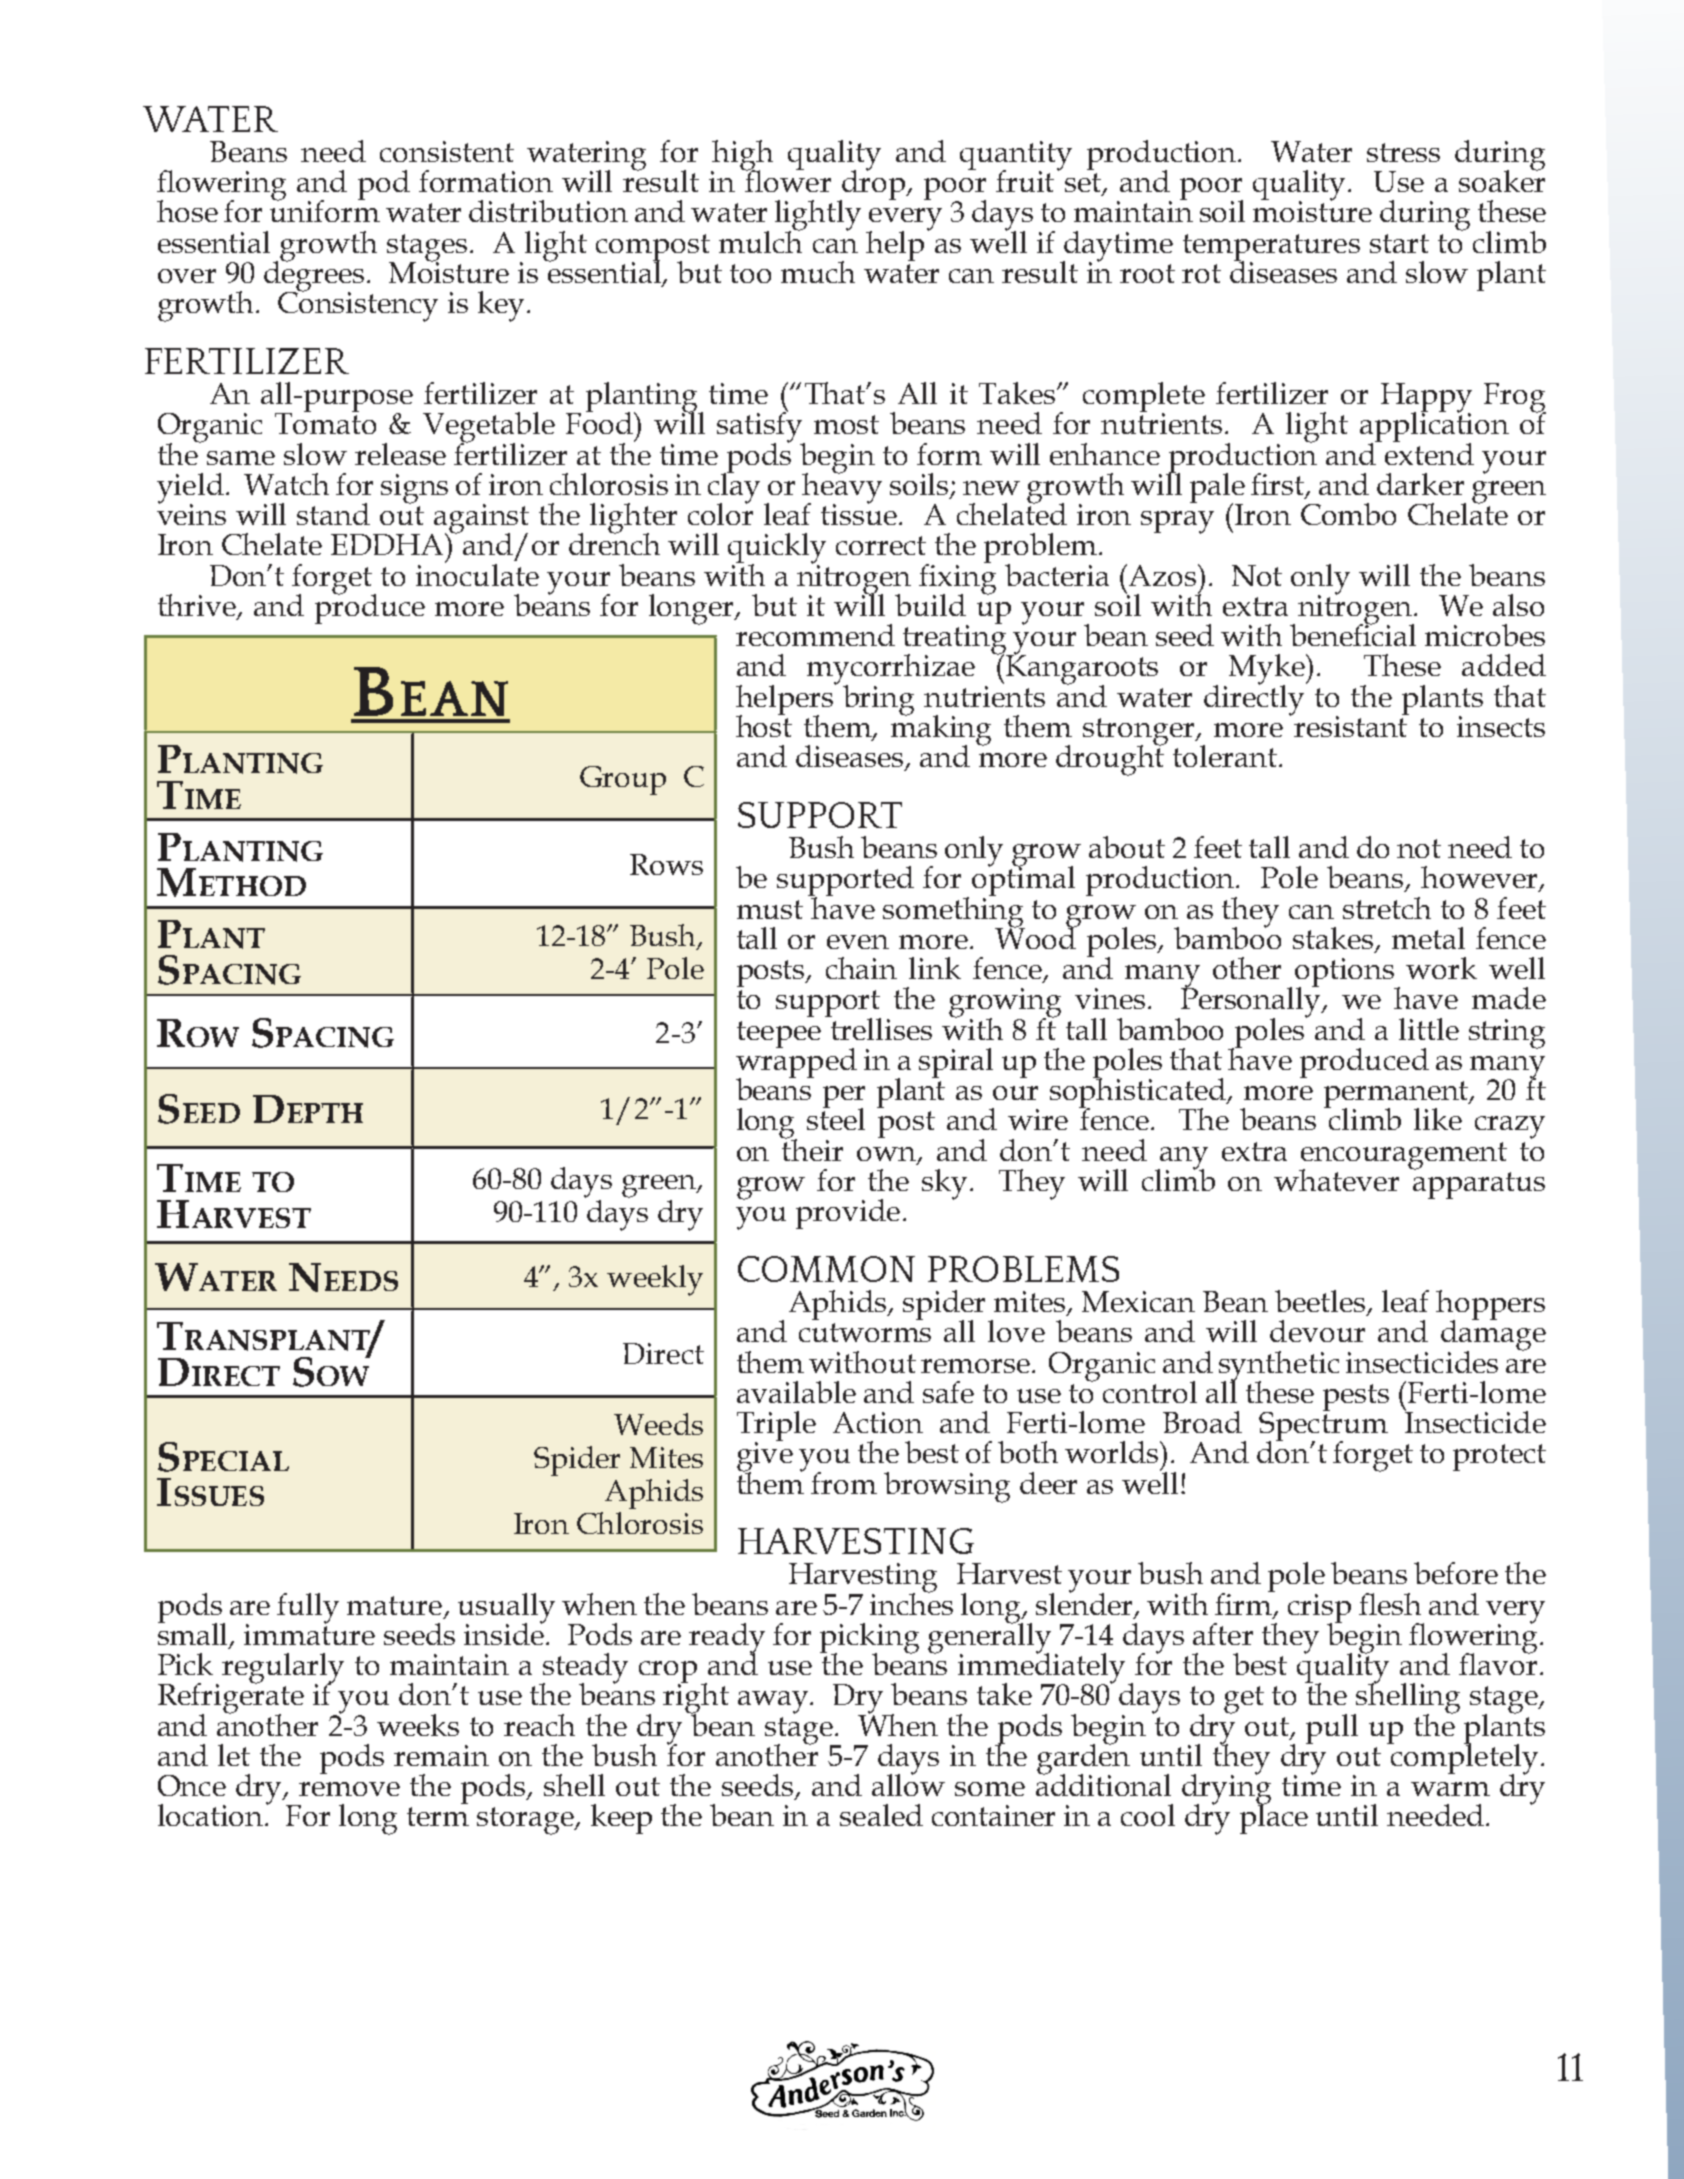 The image size is (1684, 2179). What do you see at coordinates (623, 780) in the screenshot?
I see `Group` at bounding box center [623, 780].
